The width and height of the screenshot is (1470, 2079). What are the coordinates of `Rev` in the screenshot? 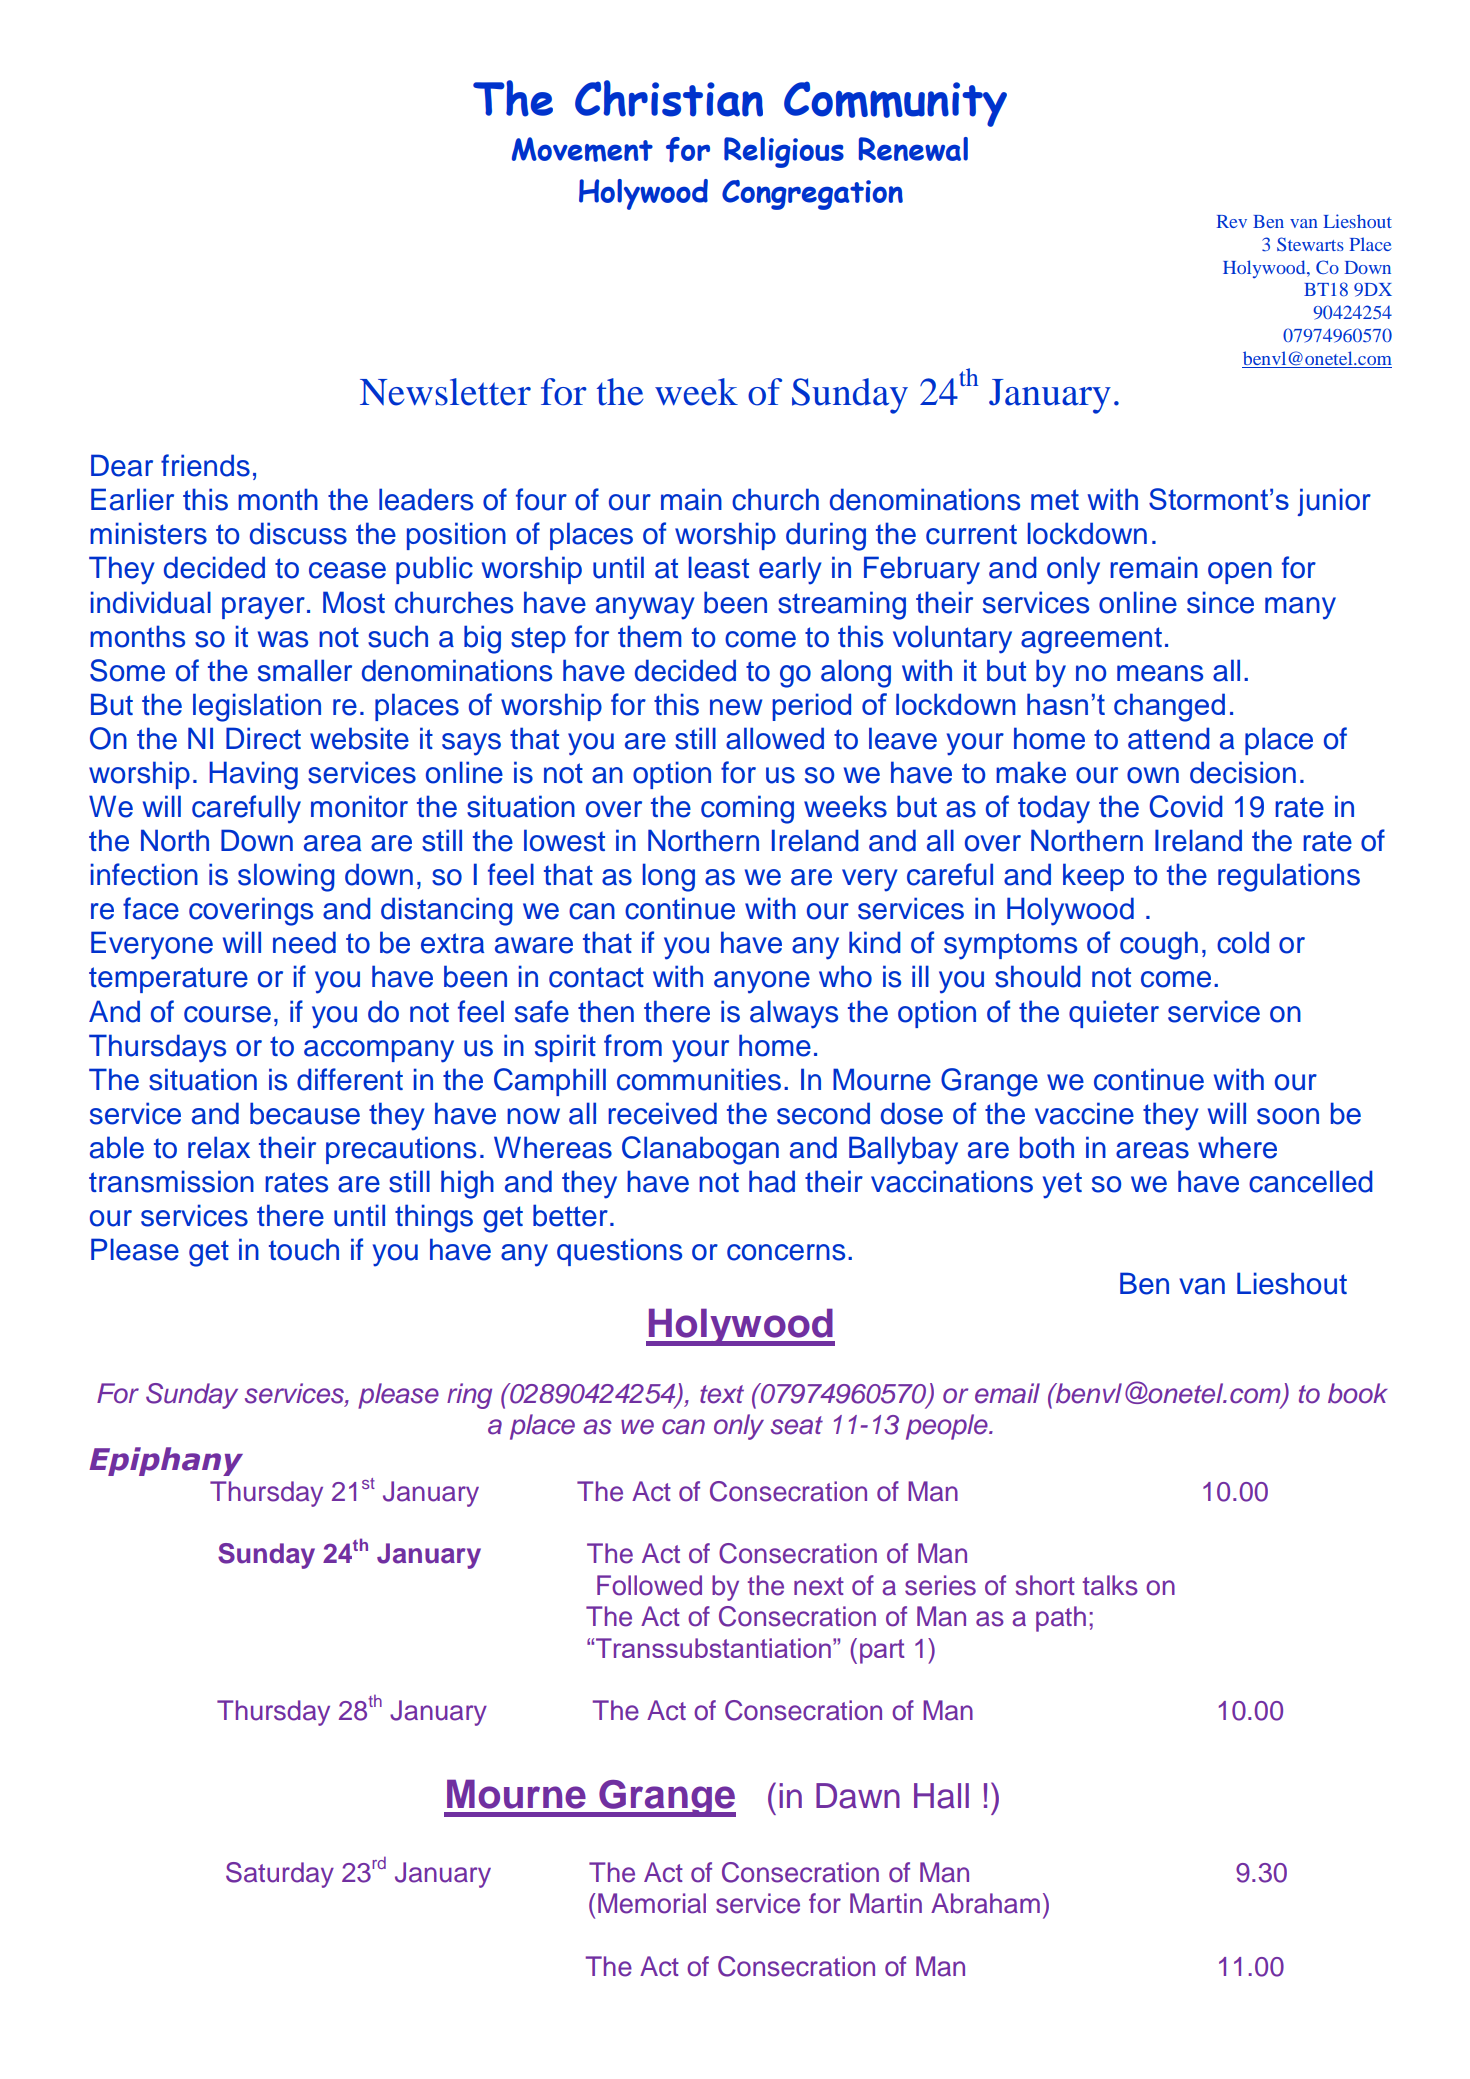 It's located at (1232, 221).
